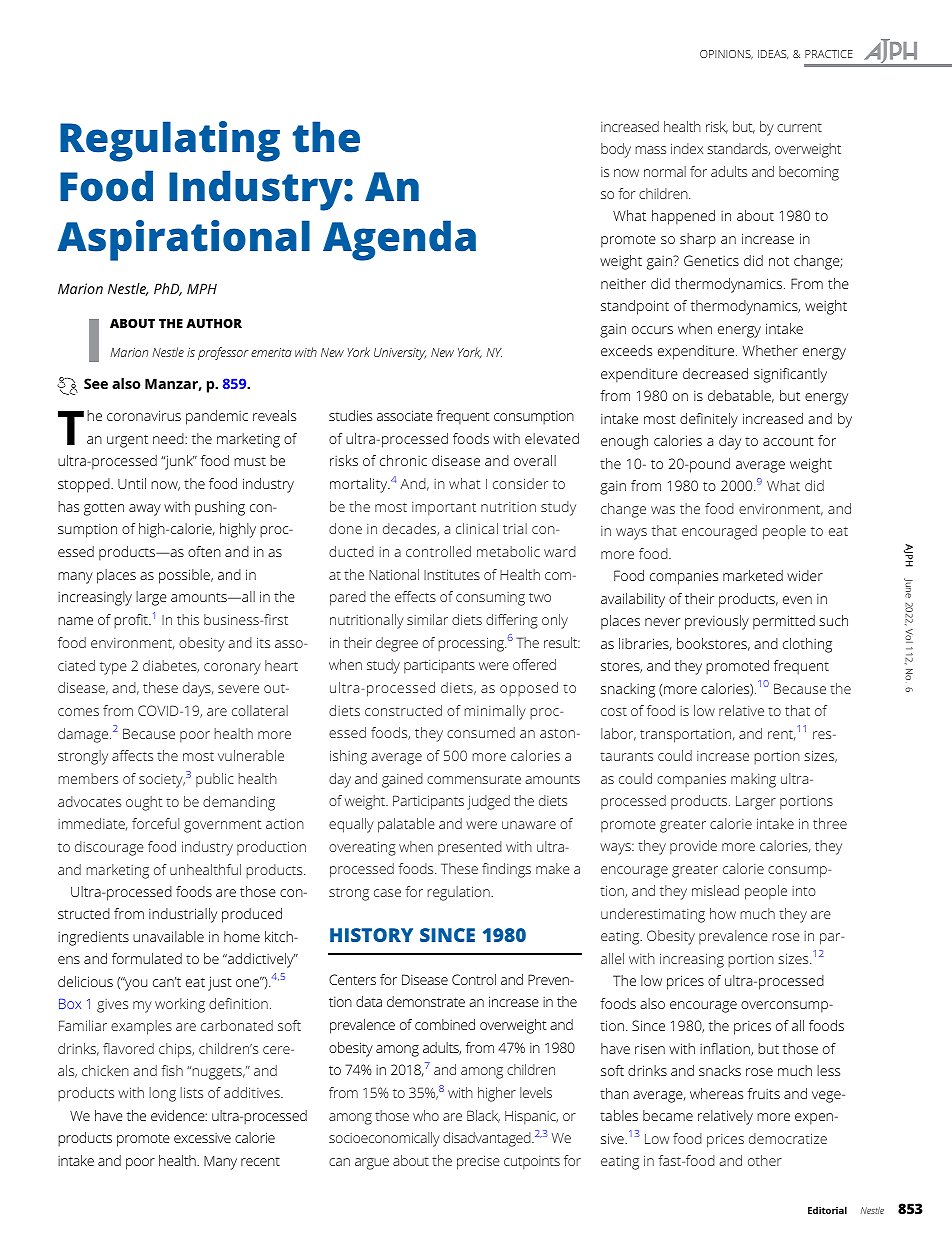  Describe the element at coordinates (170, 141) in the screenshot. I see `Regulating` at that location.
